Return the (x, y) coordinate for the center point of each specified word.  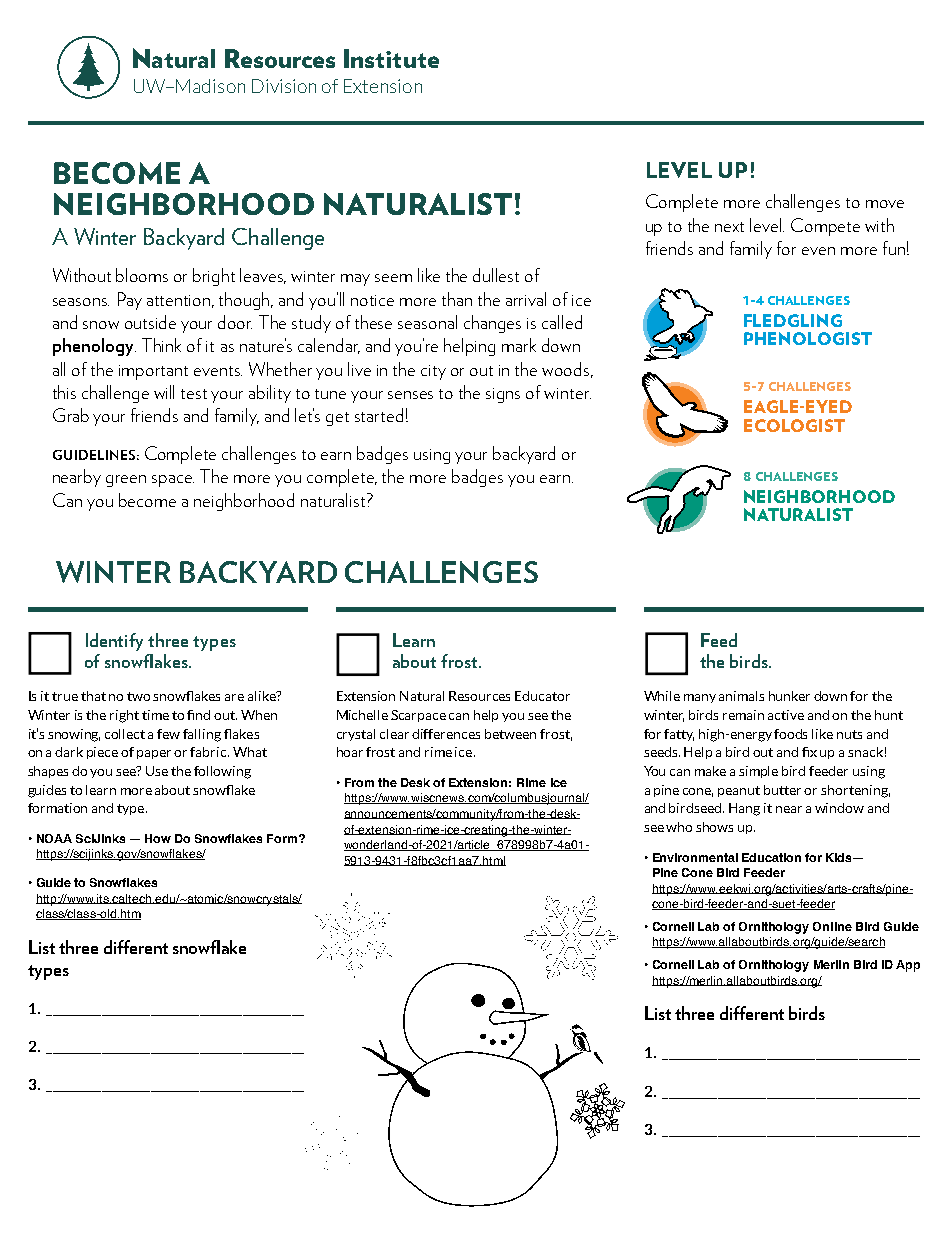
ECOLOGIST (794, 425)
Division (284, 86)
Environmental (695, 857)
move (885, 204)
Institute (391, 58)
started (379, 415)
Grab (71, 415)
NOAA (54, 838)
